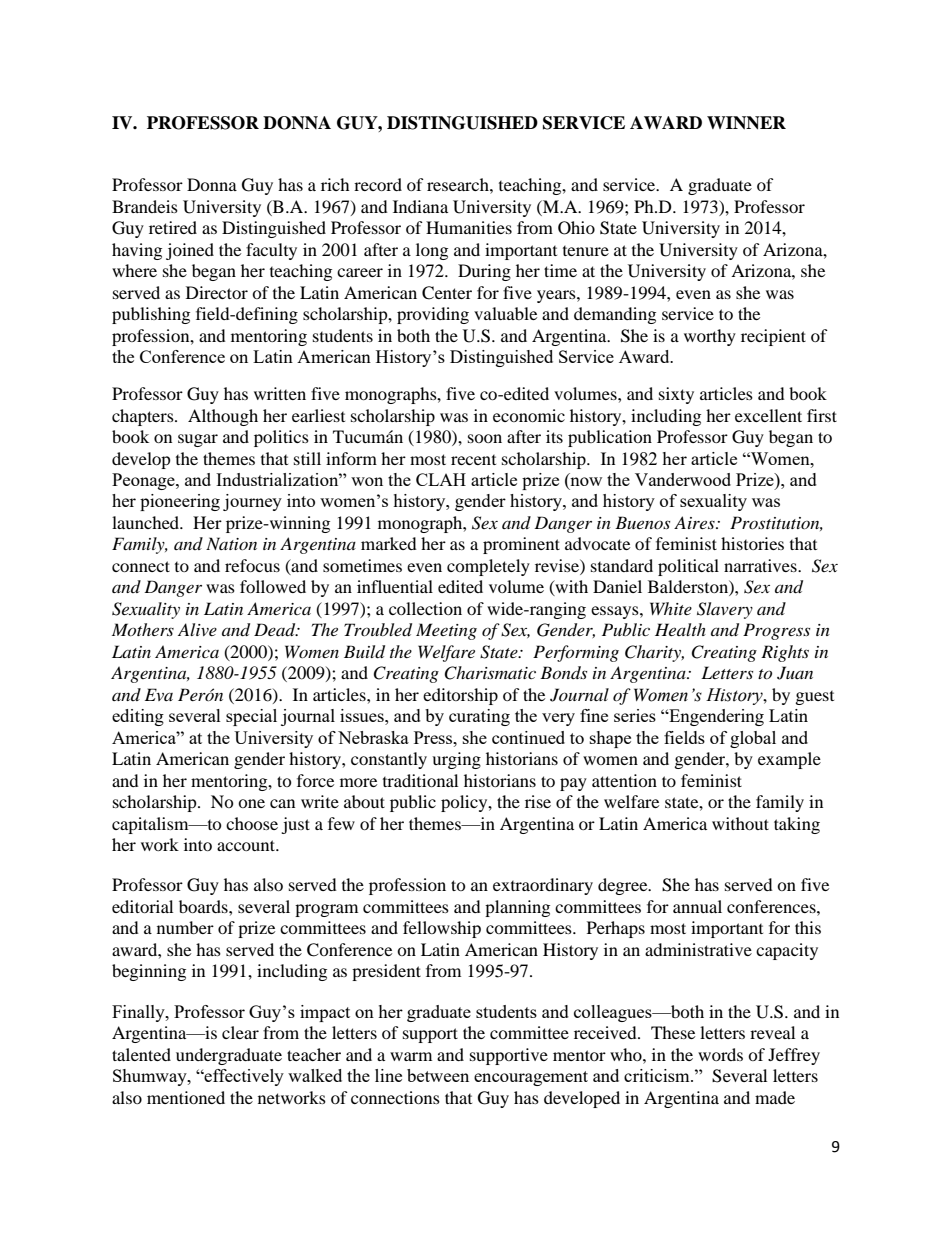  What do you see at coordinates (438, 1075) in the document?
I see `between` at bounding box center [438, 1075].
